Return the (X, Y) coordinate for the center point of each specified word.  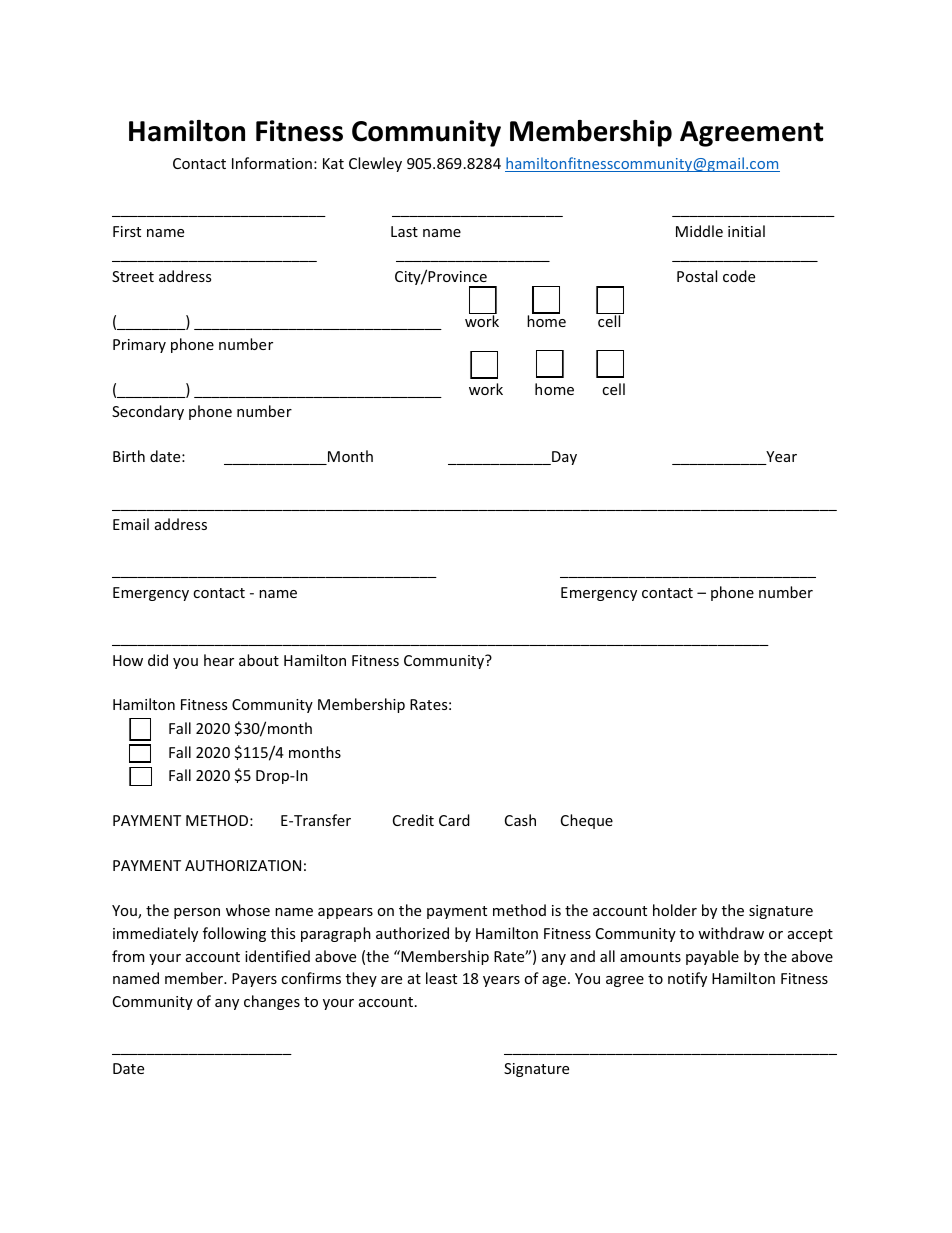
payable (712, 957)
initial (746, 231)
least (441, 978)
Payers (254, 980)
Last (404, 231)
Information (272, 163)
